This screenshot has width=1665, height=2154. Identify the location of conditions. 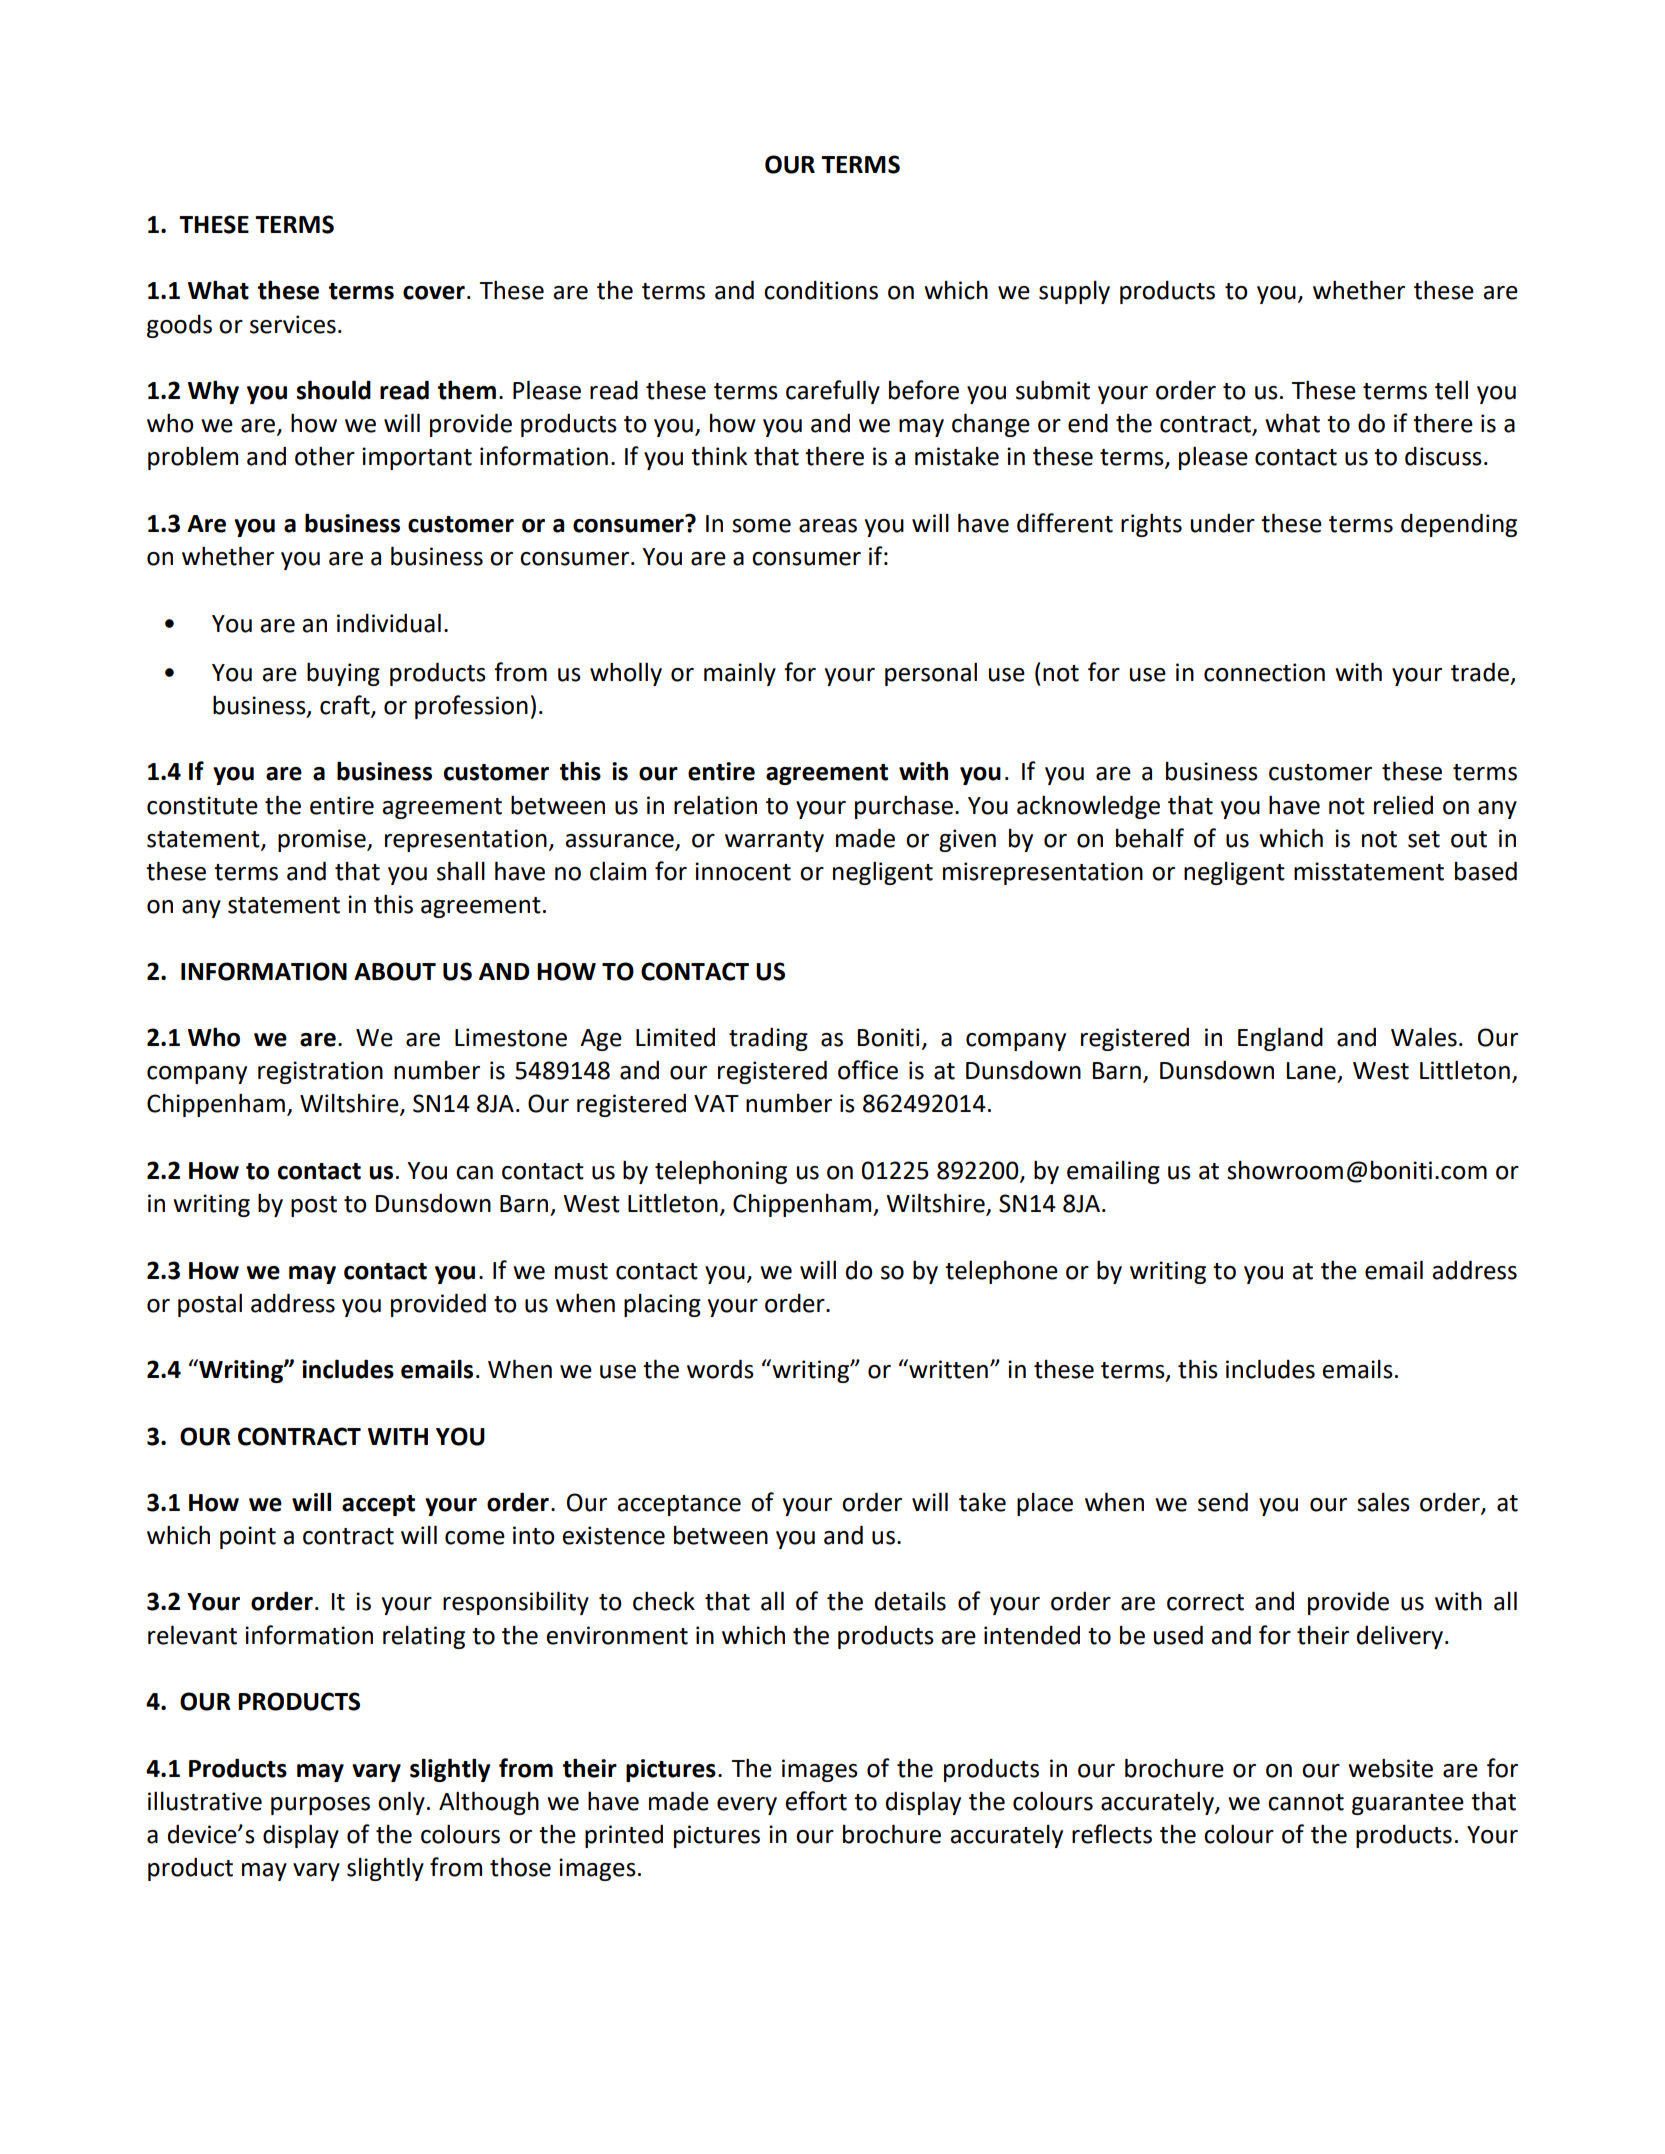
(821, 290).
